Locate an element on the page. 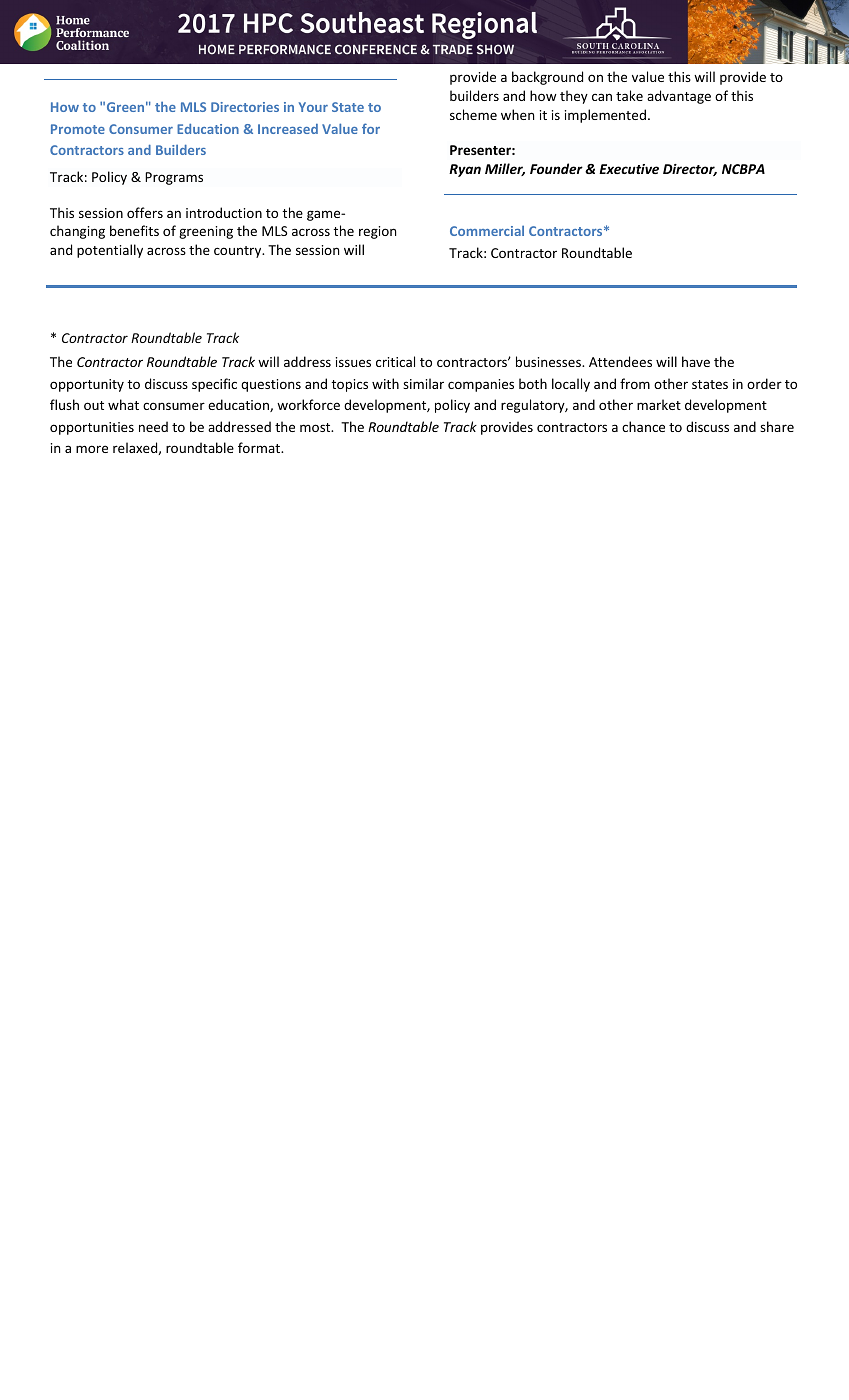 Image resolution: width=849 pixels, height=1400 pixels. Commercial is located at coordinates (487, 231).
